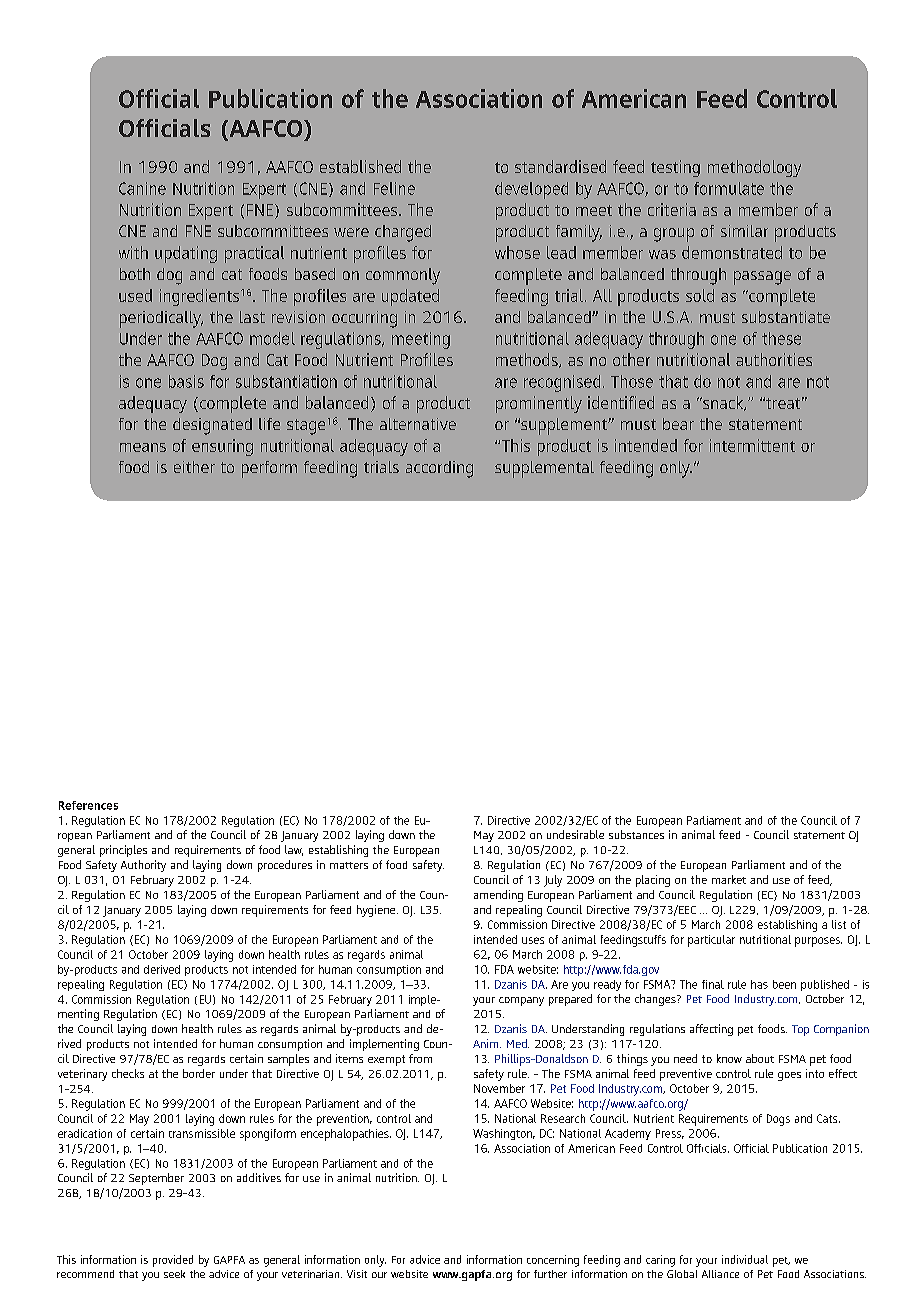 The width and height of the page is (924, 1308). Describe the element at coordinates (729, 188) in the page. I see `formulate` at that location.
